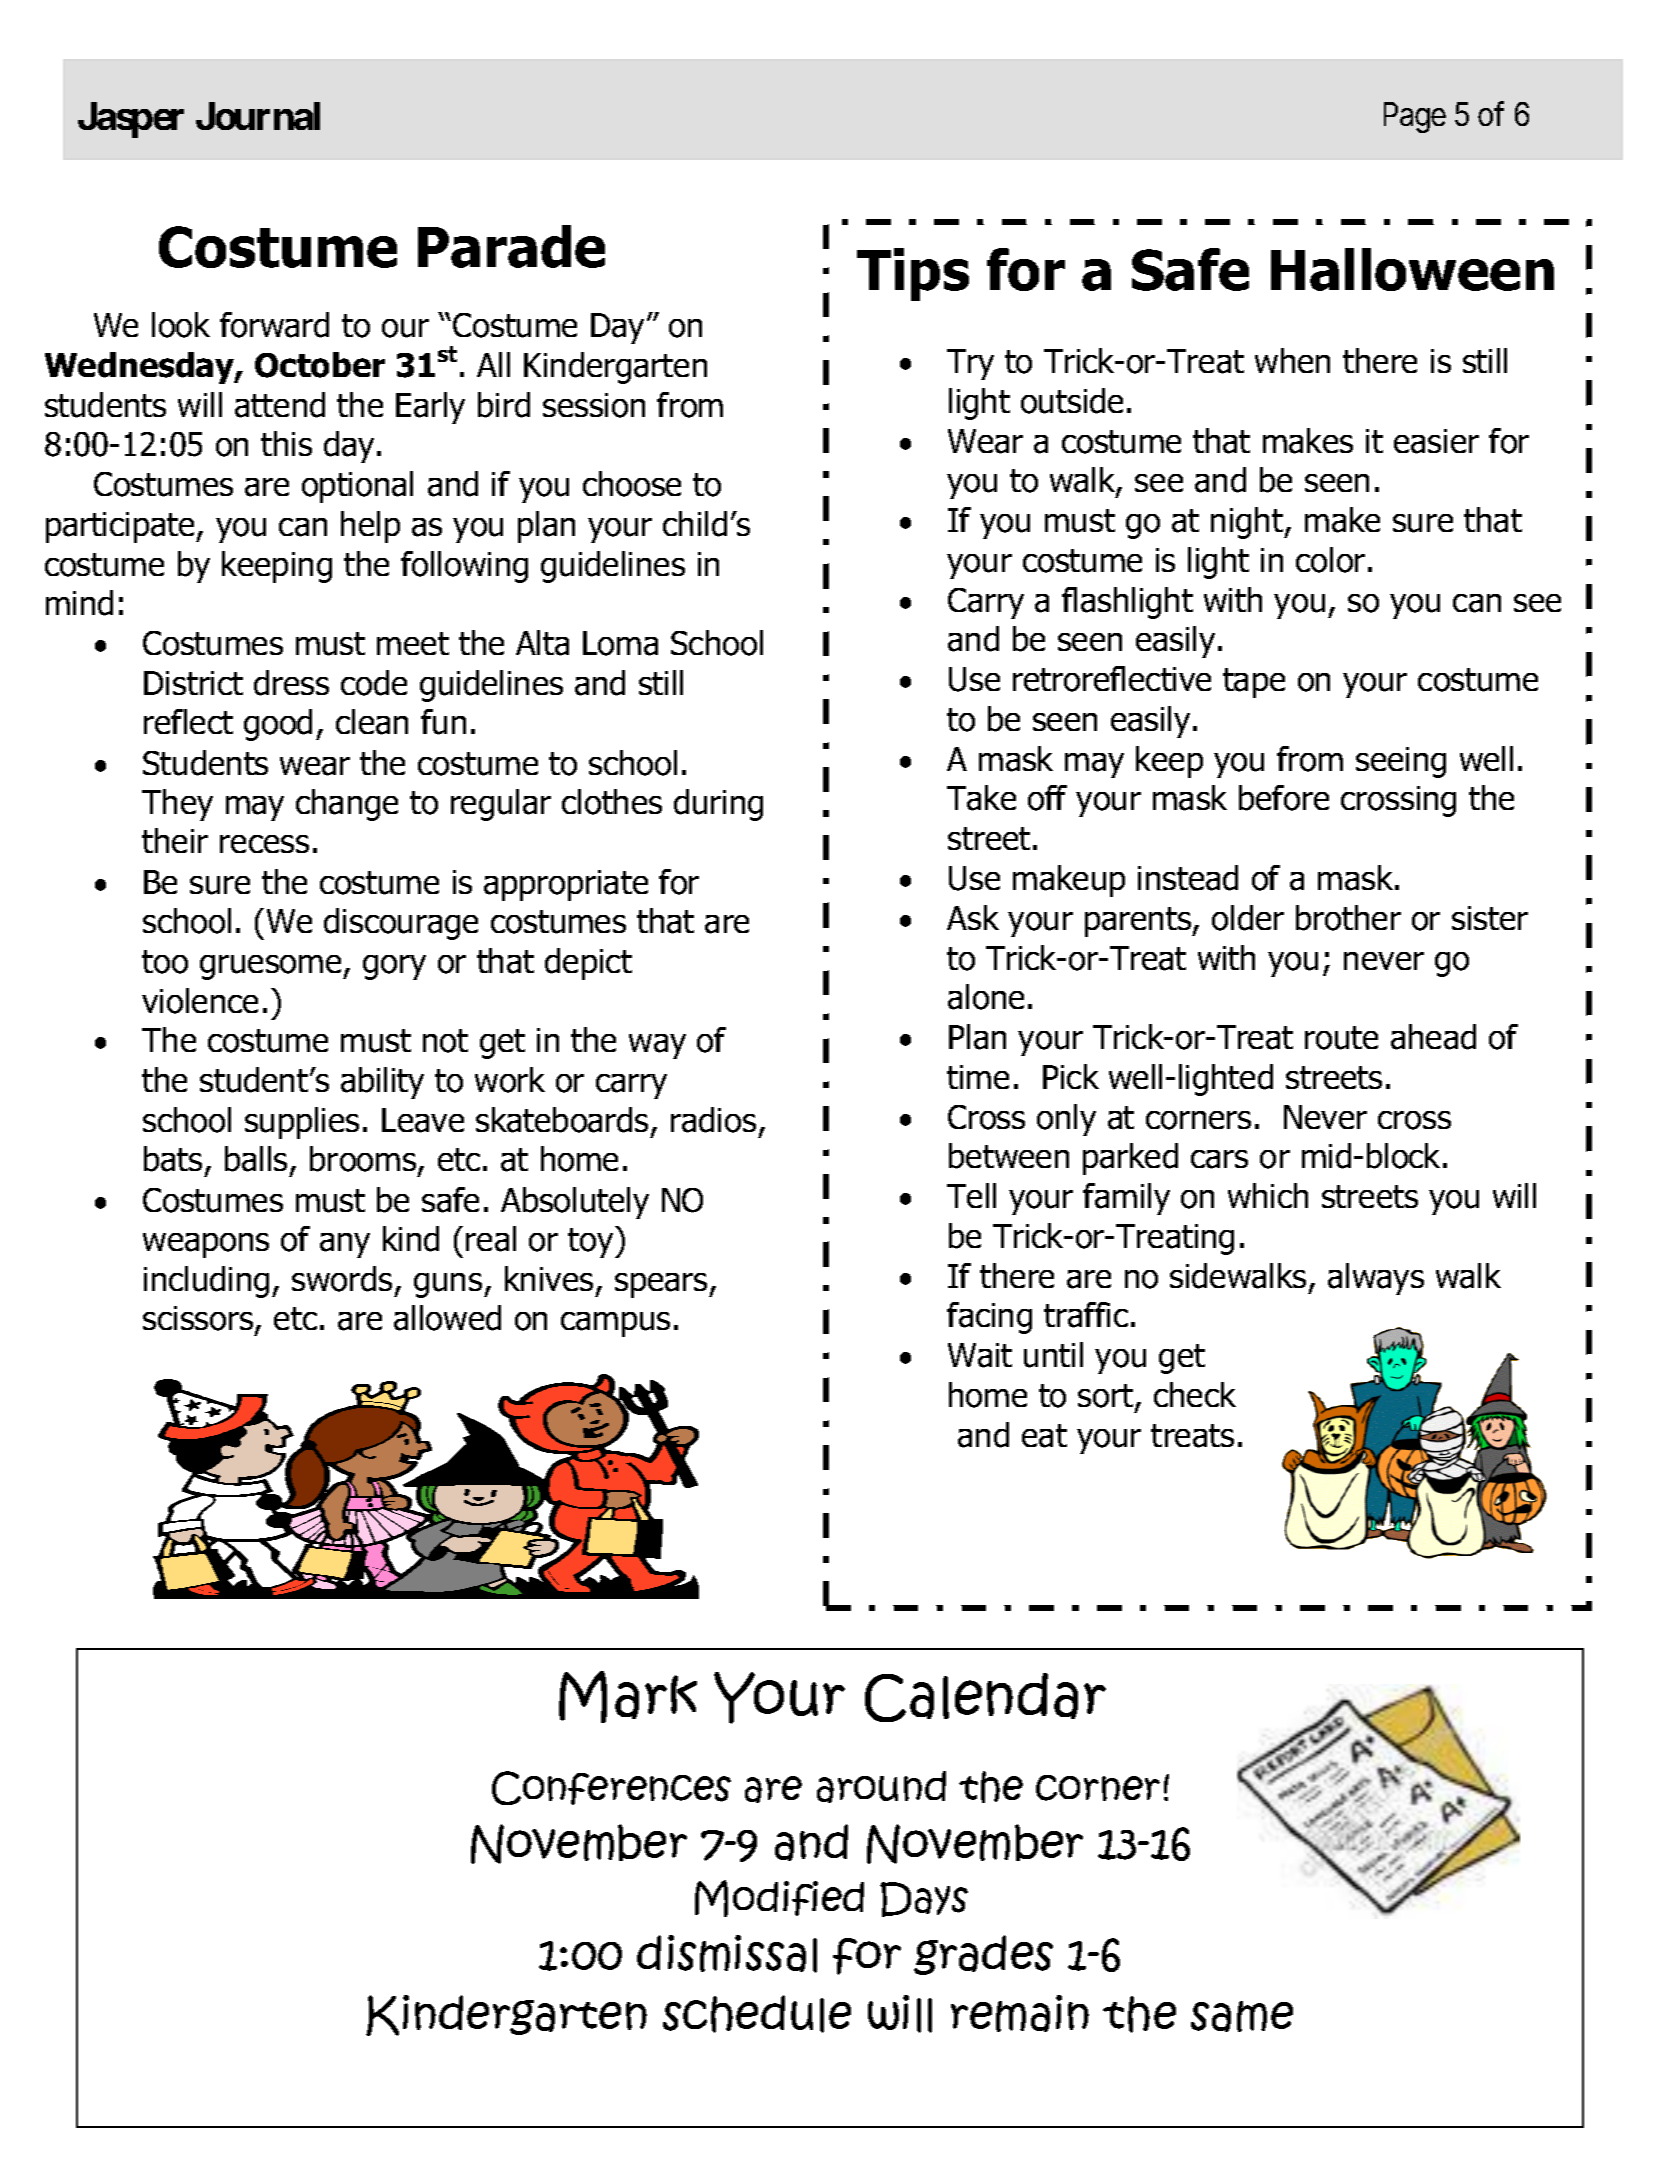 The image size is (1676, 2170). I want to click on Page, so click(1415, 118).
